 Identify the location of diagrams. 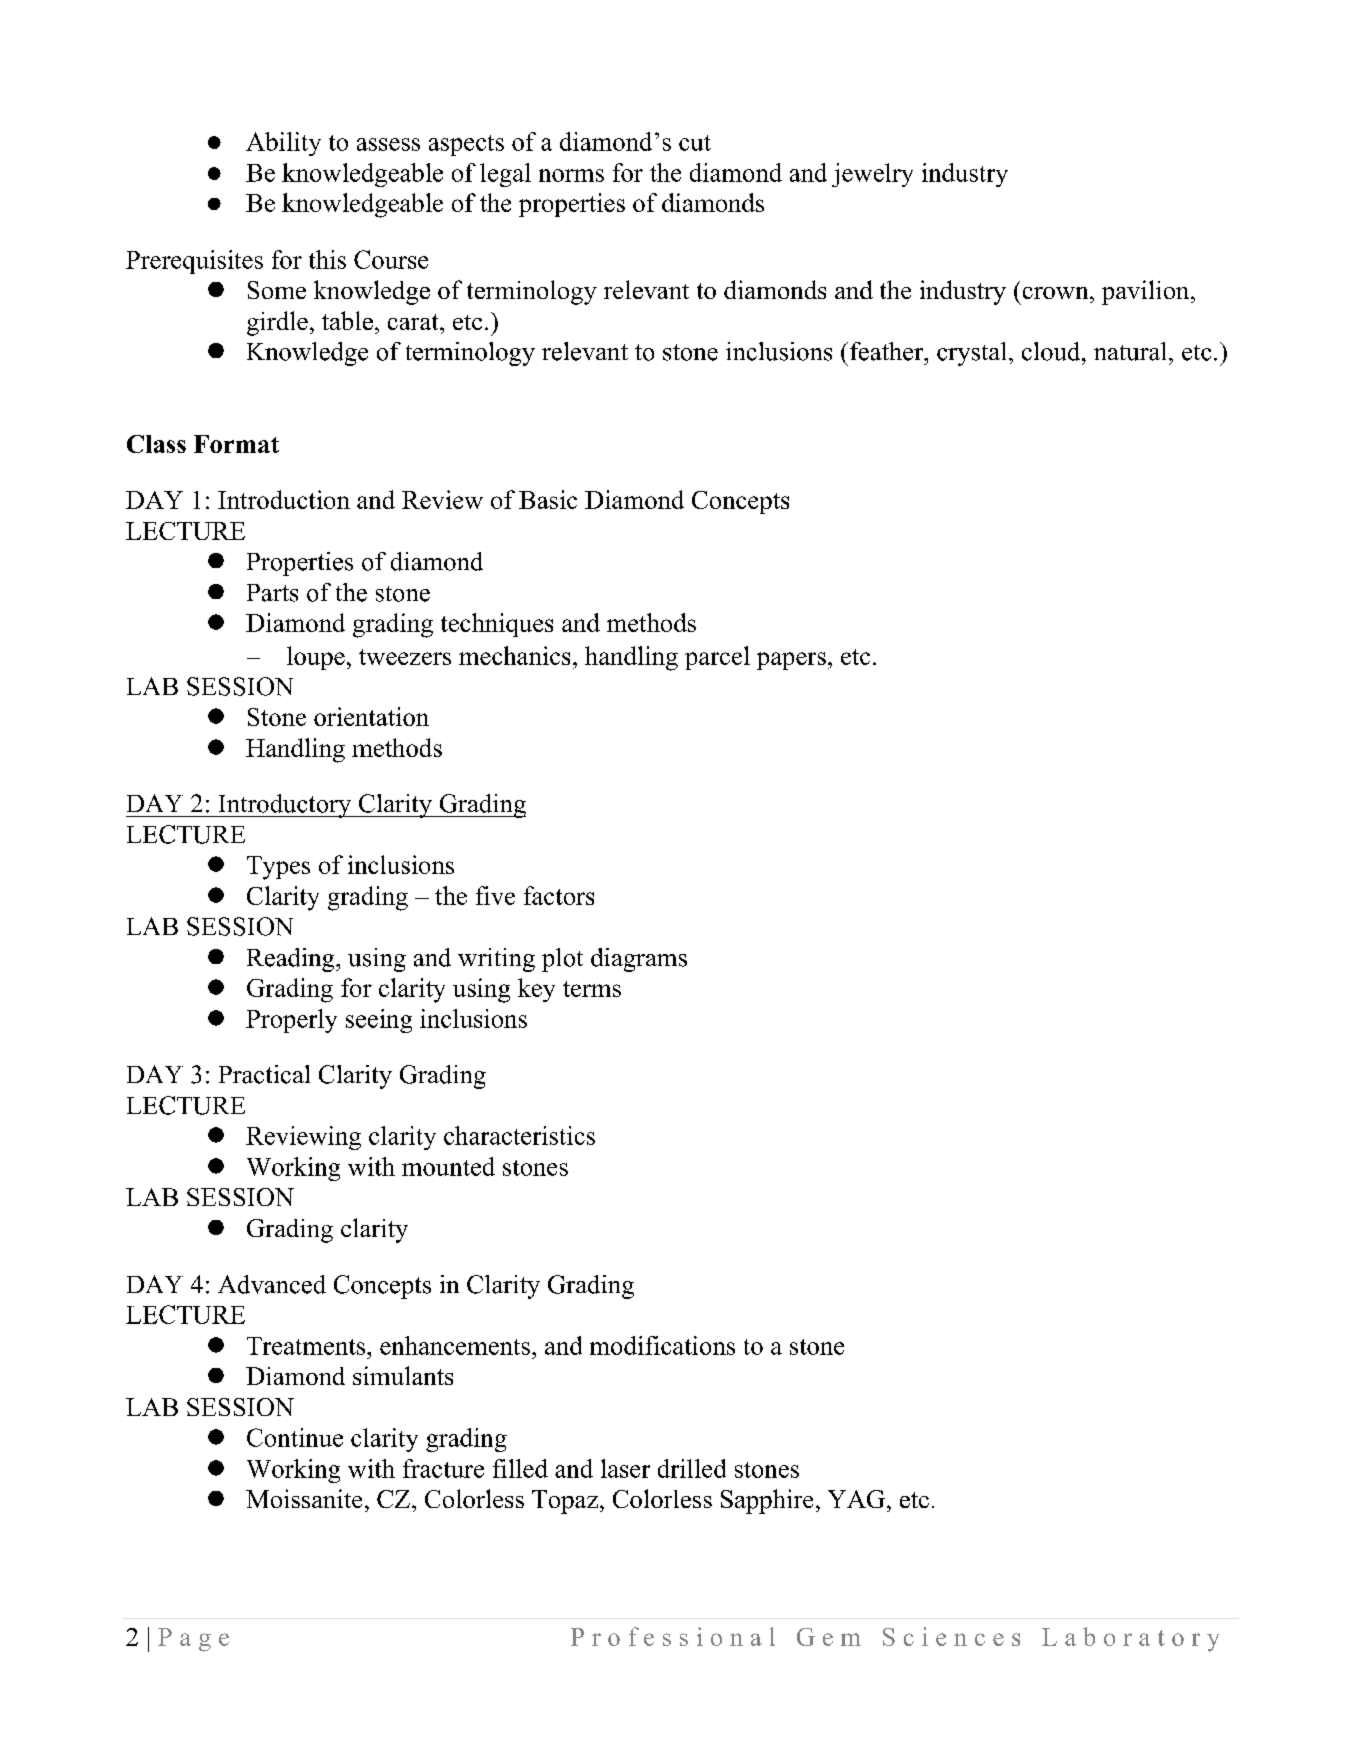
(639, 960).
